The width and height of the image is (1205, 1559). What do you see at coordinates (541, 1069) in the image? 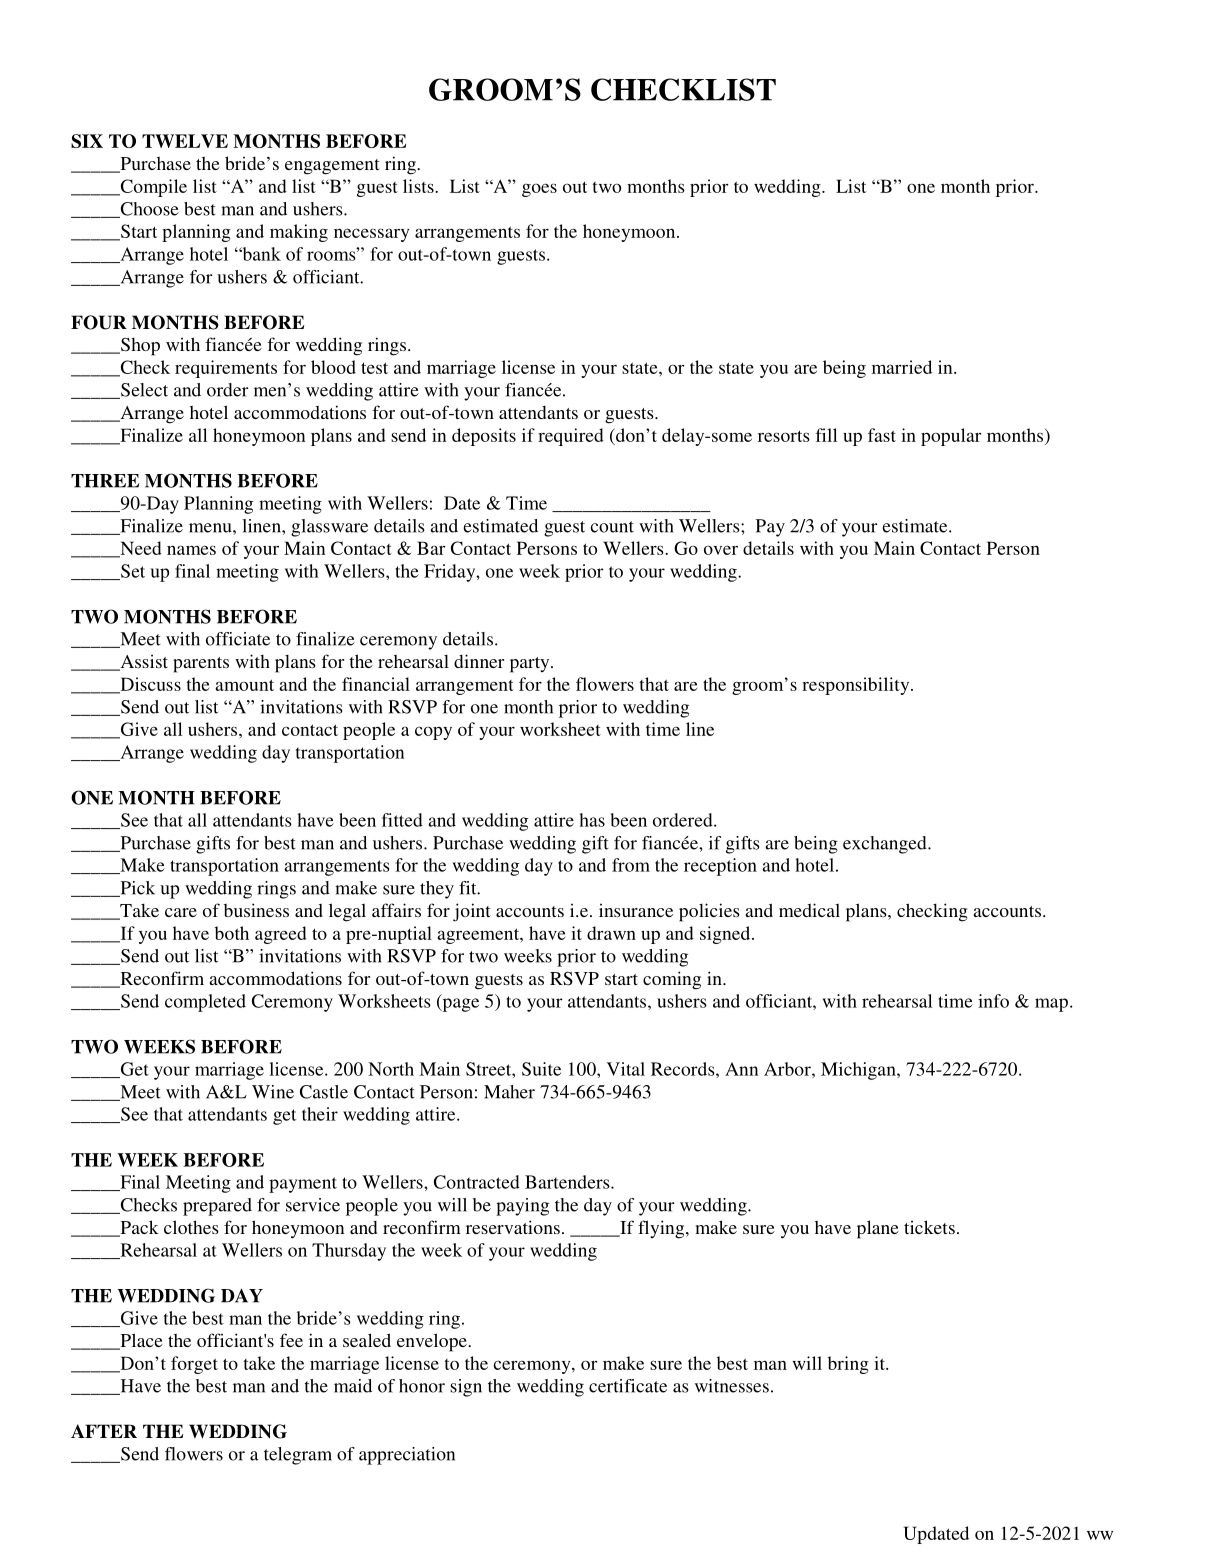
I see `Suite` at bounding box center [541, 1069].
